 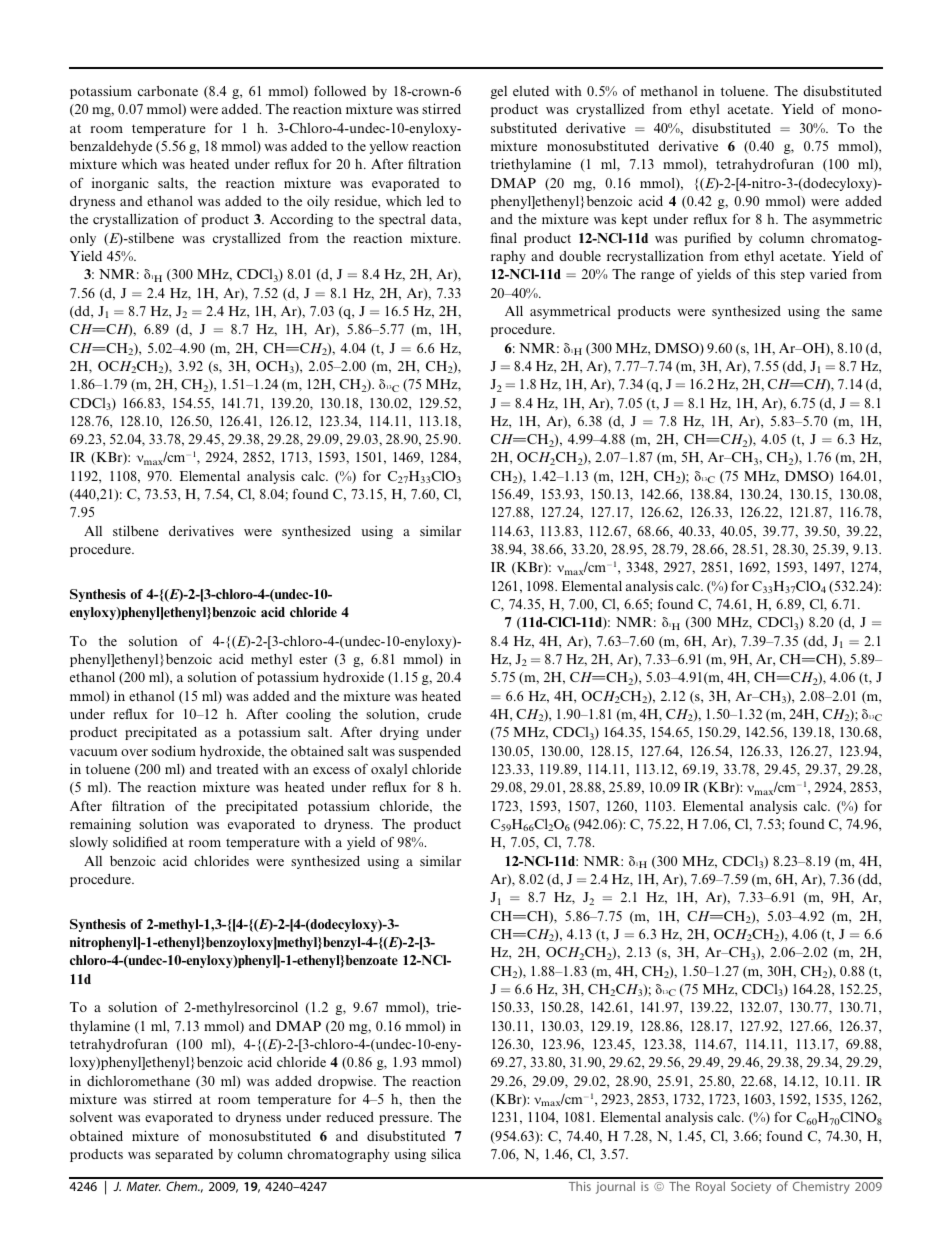 I want to click on Royal, so click(x=710, y=1187).
